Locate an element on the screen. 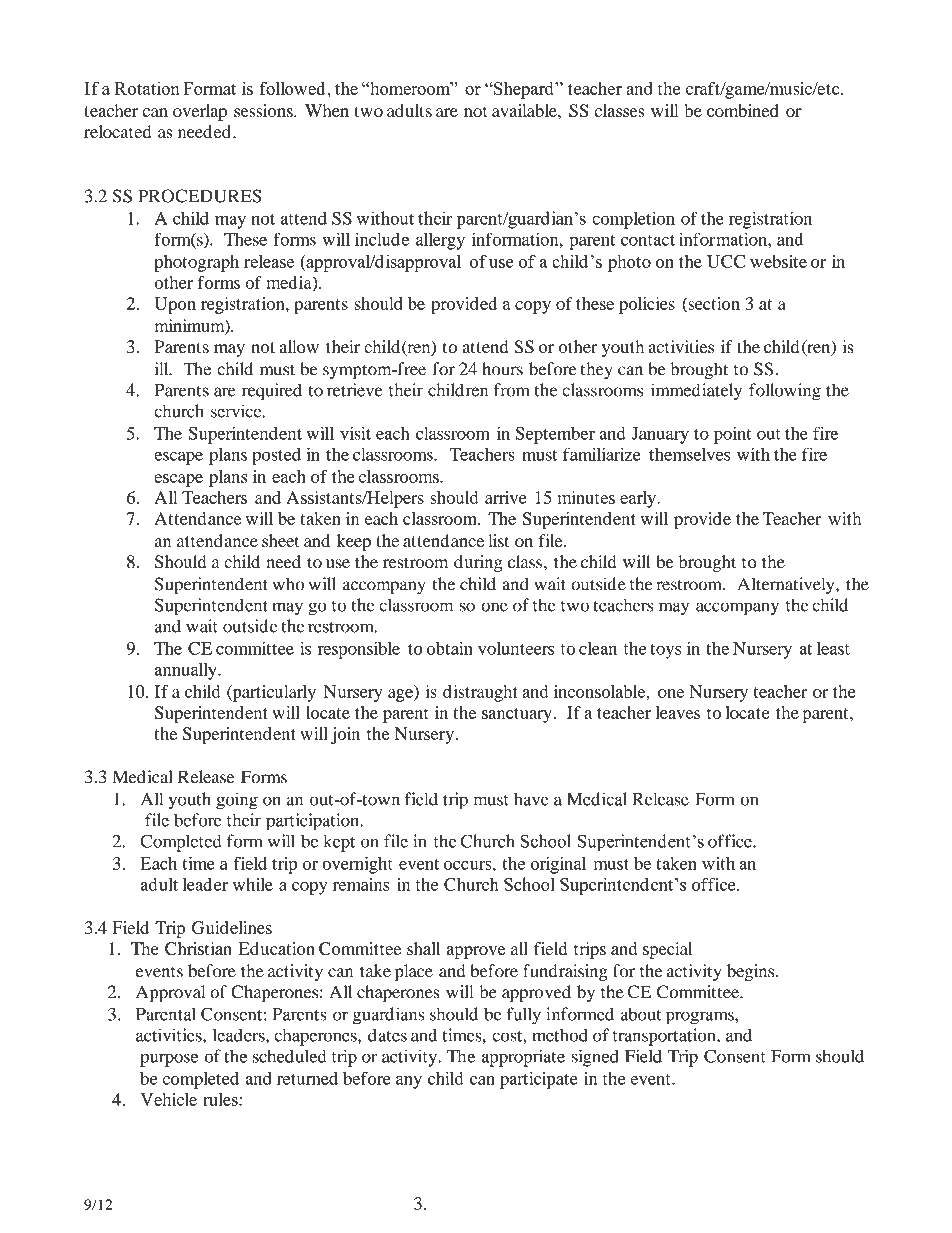 The width and height of the screenshot is (952, 1233). during is located at coordinates (478, 563).
